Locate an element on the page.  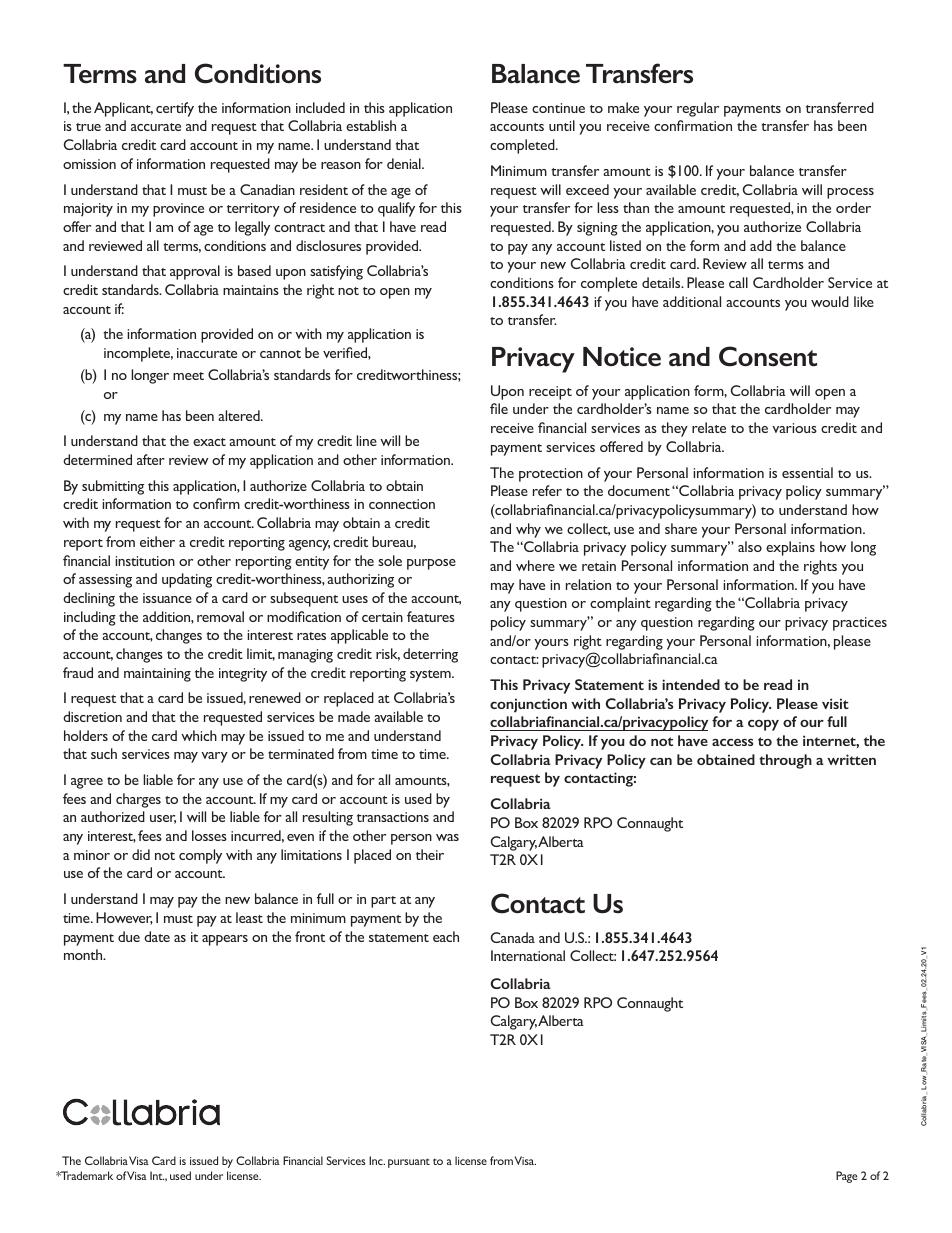
However is located at coordinates (124, 918).
